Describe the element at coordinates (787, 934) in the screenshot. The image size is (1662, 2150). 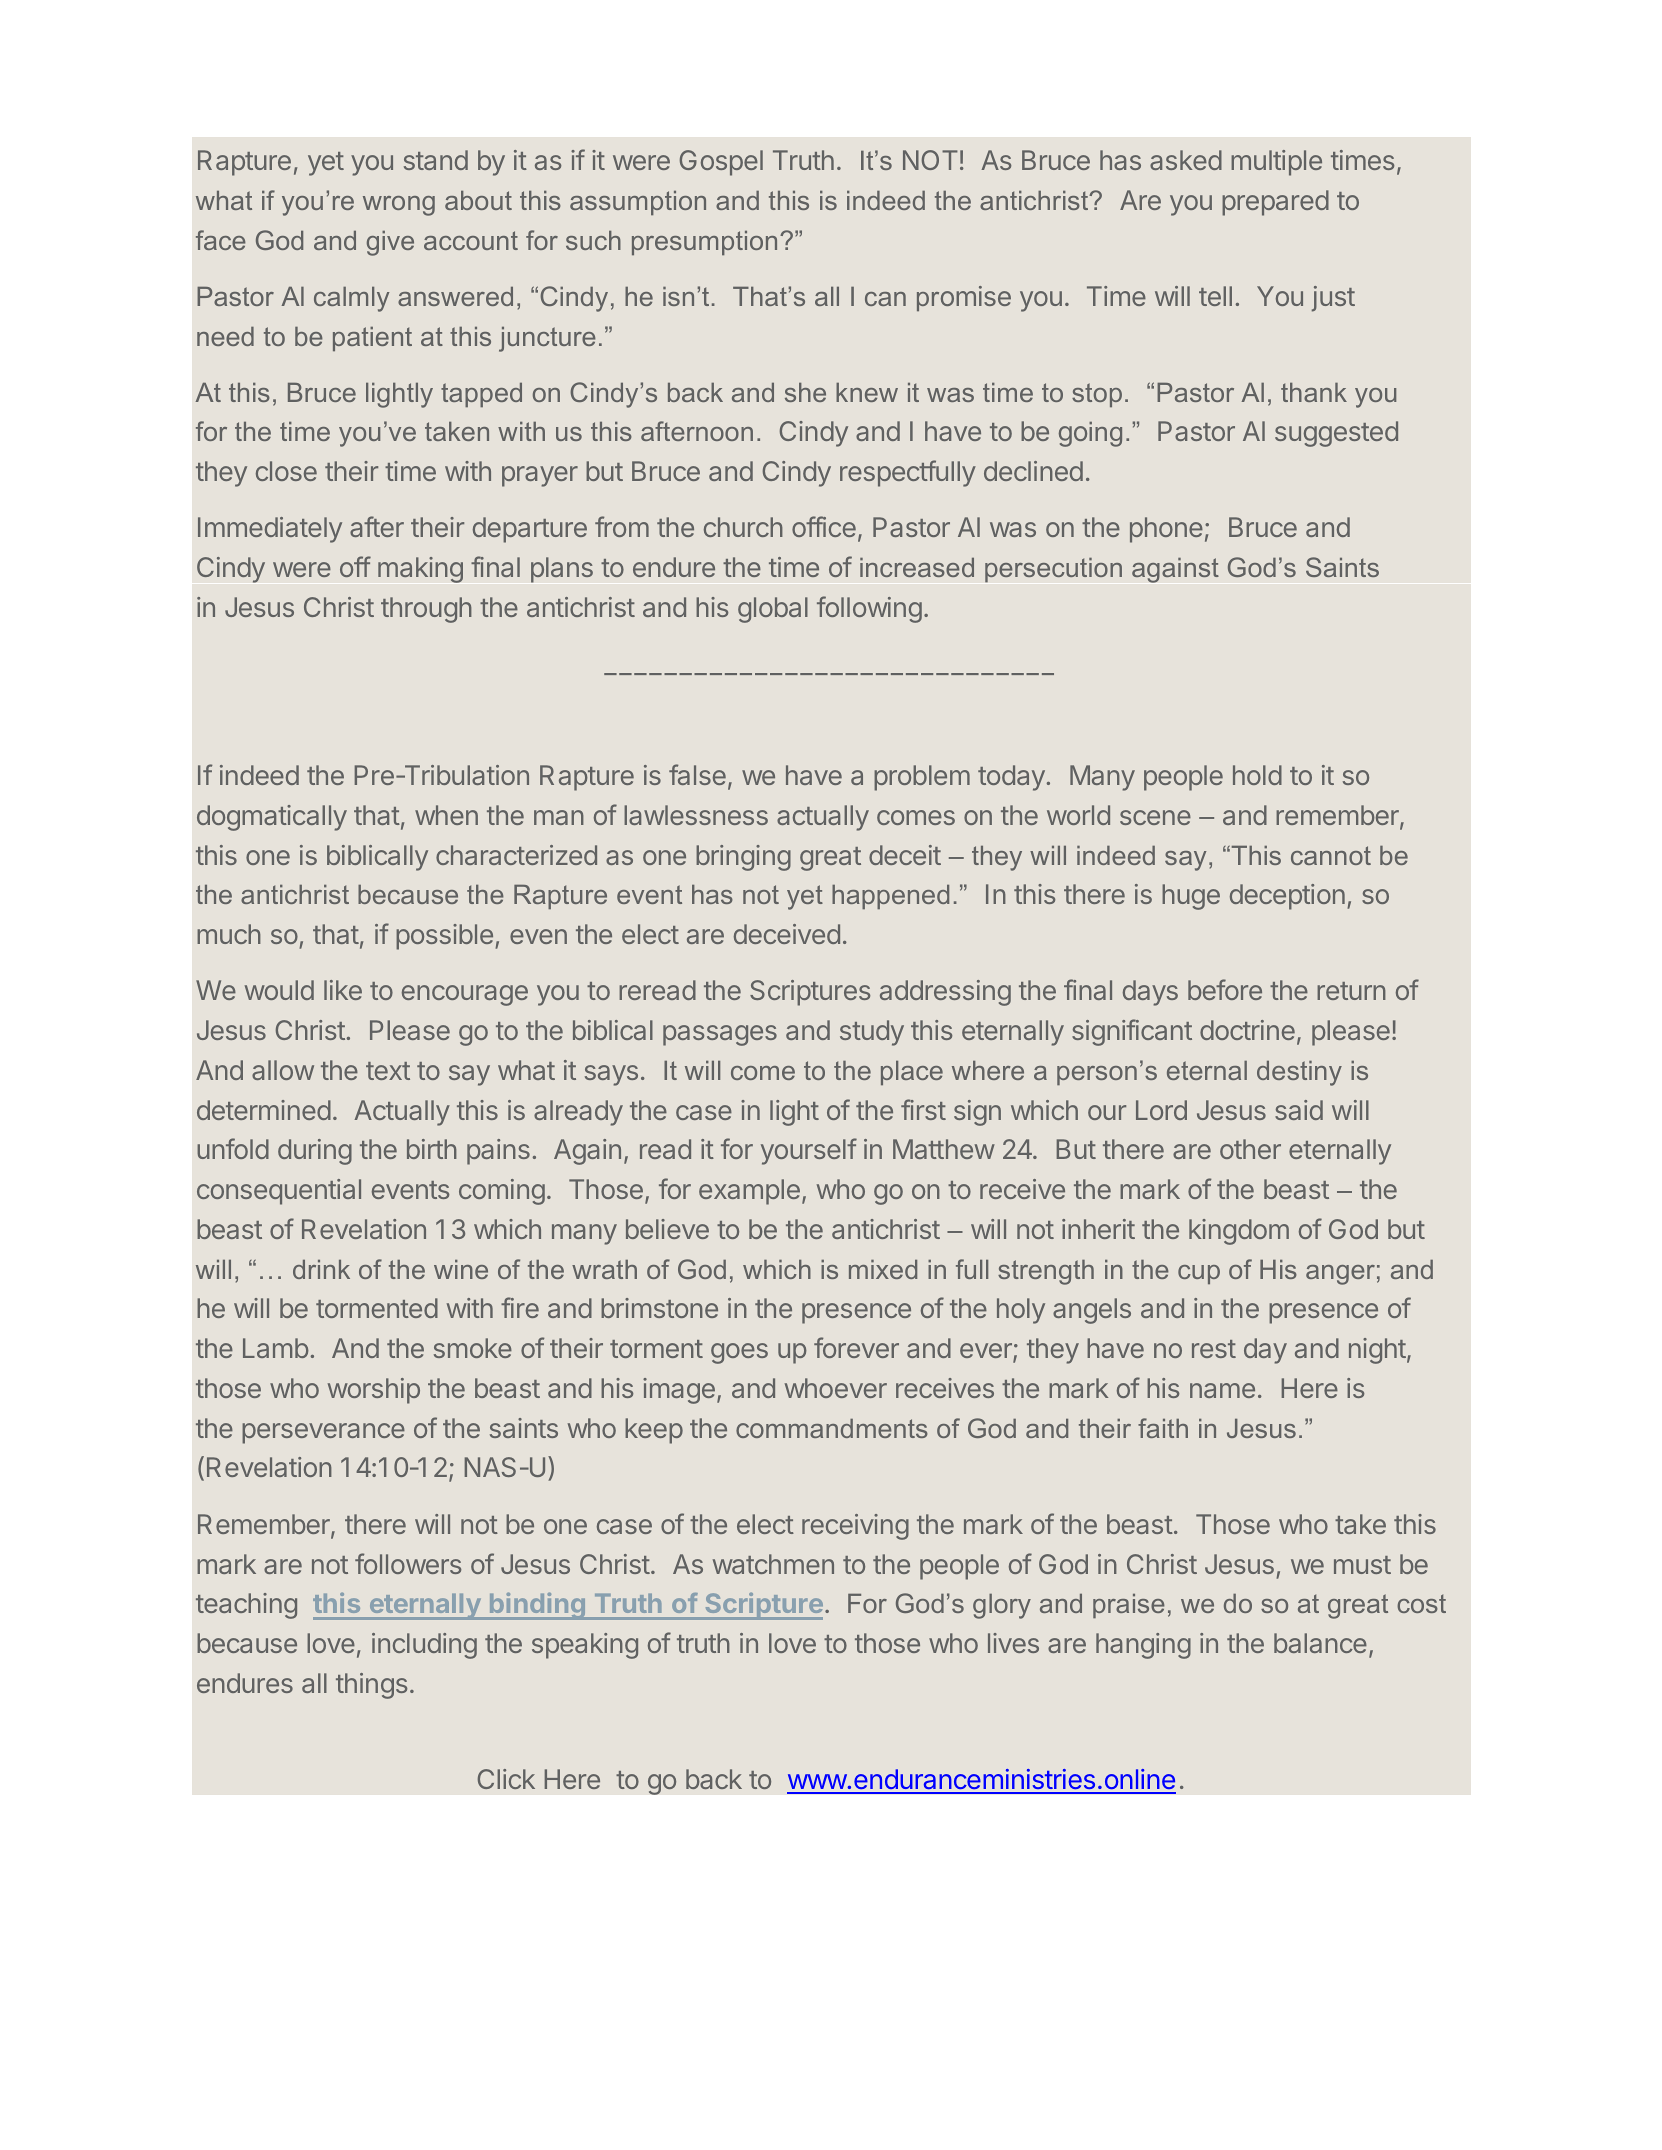
I see `deceived` at that location.
